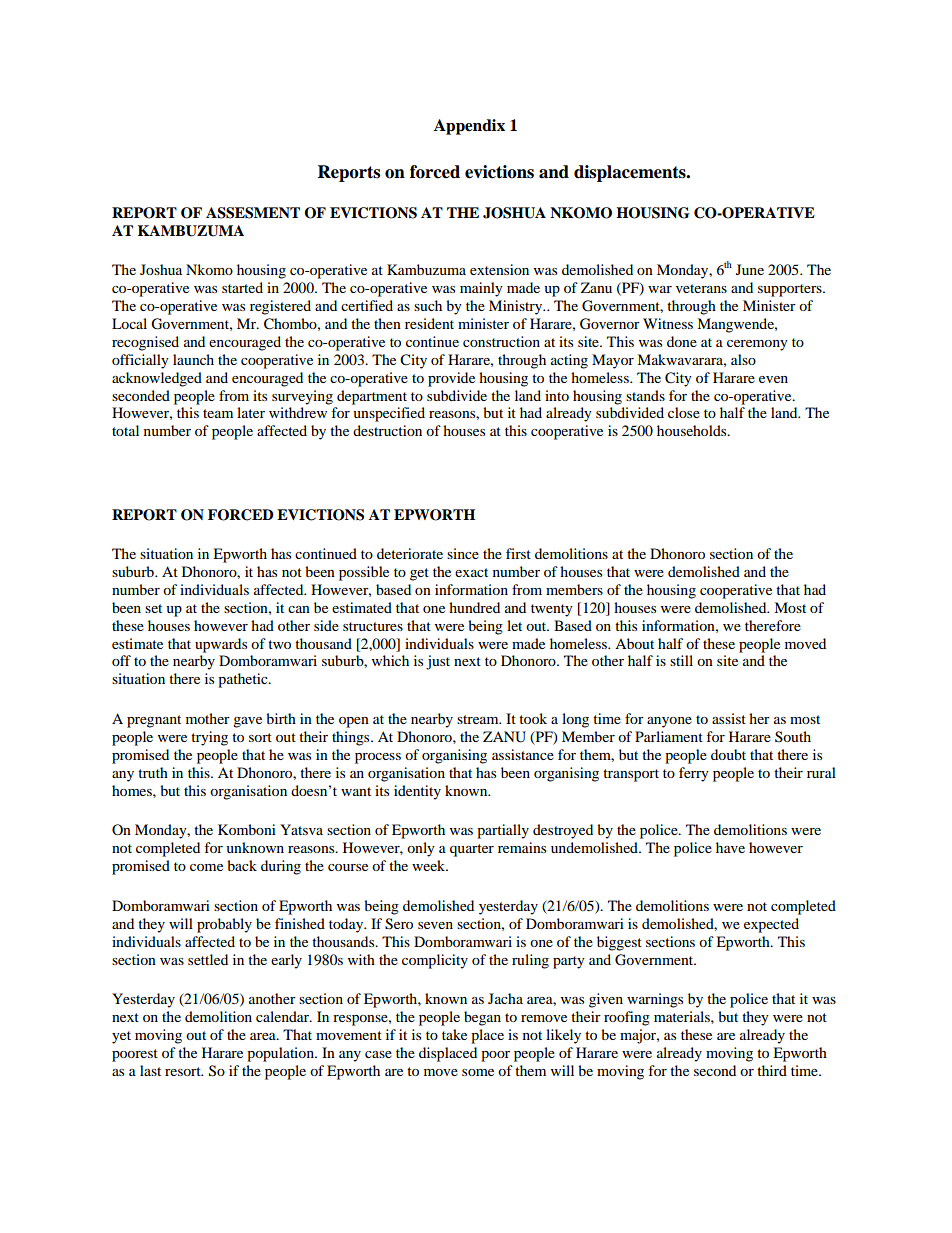 This screenshot has width=952, height=1233. Describe the element at coordinates (772, 1070) in the screenshot. I see `third` at that location.
